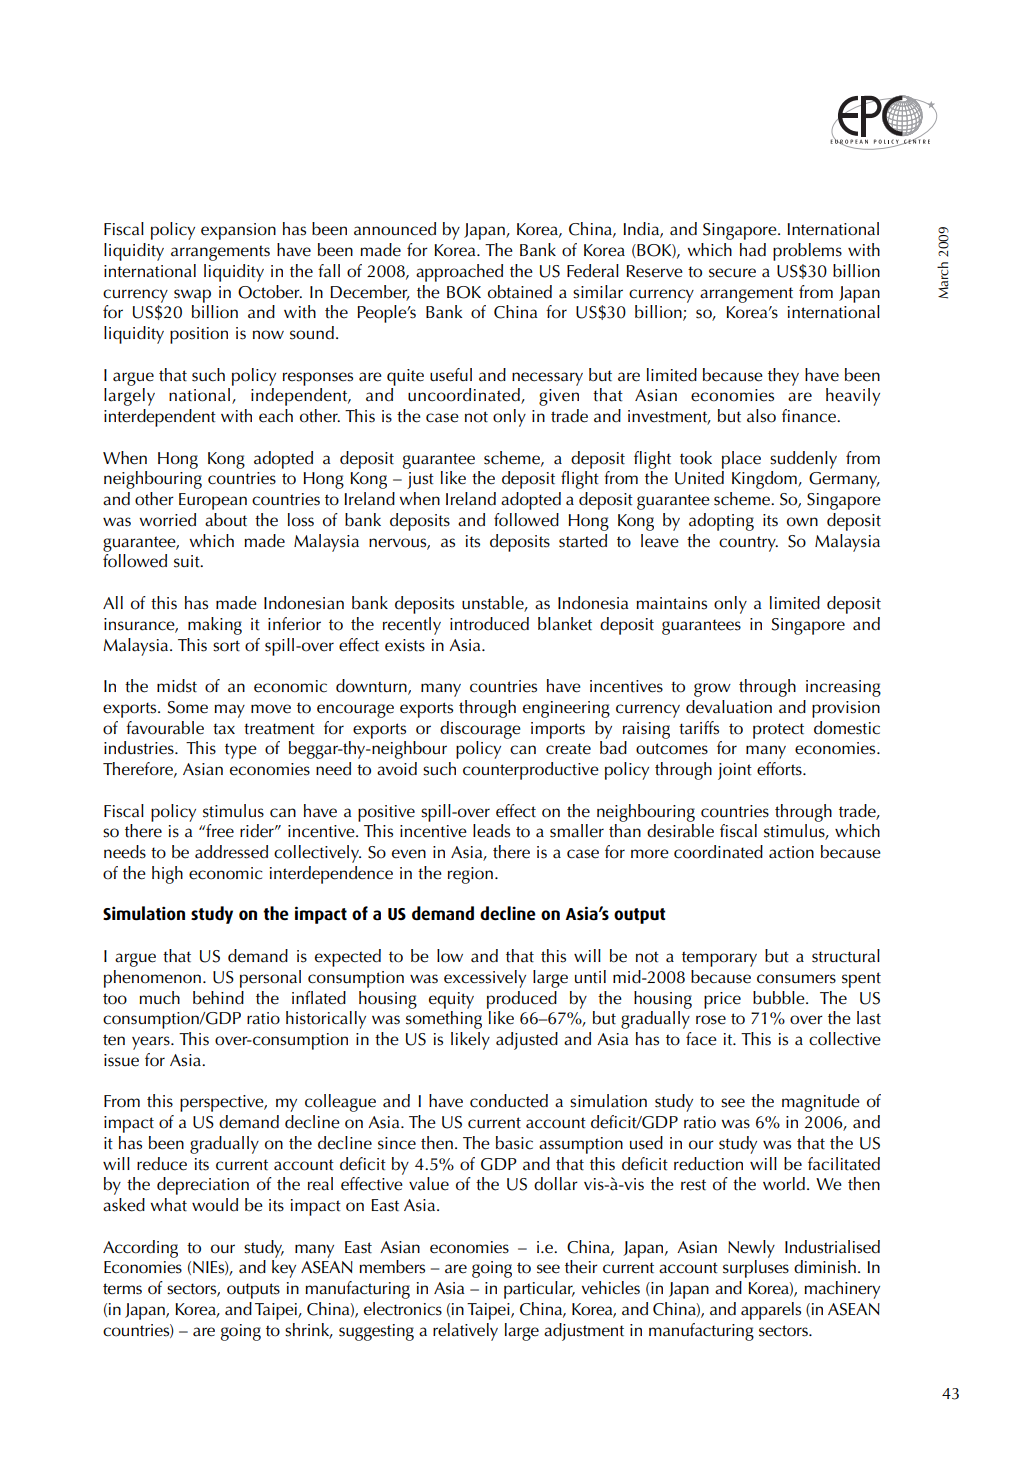 This screenshot has width=1030, height=1457. What do you see at coordinates (459, 273) in the screenshot?
I see `approached` at bounding box center [459, 273].
